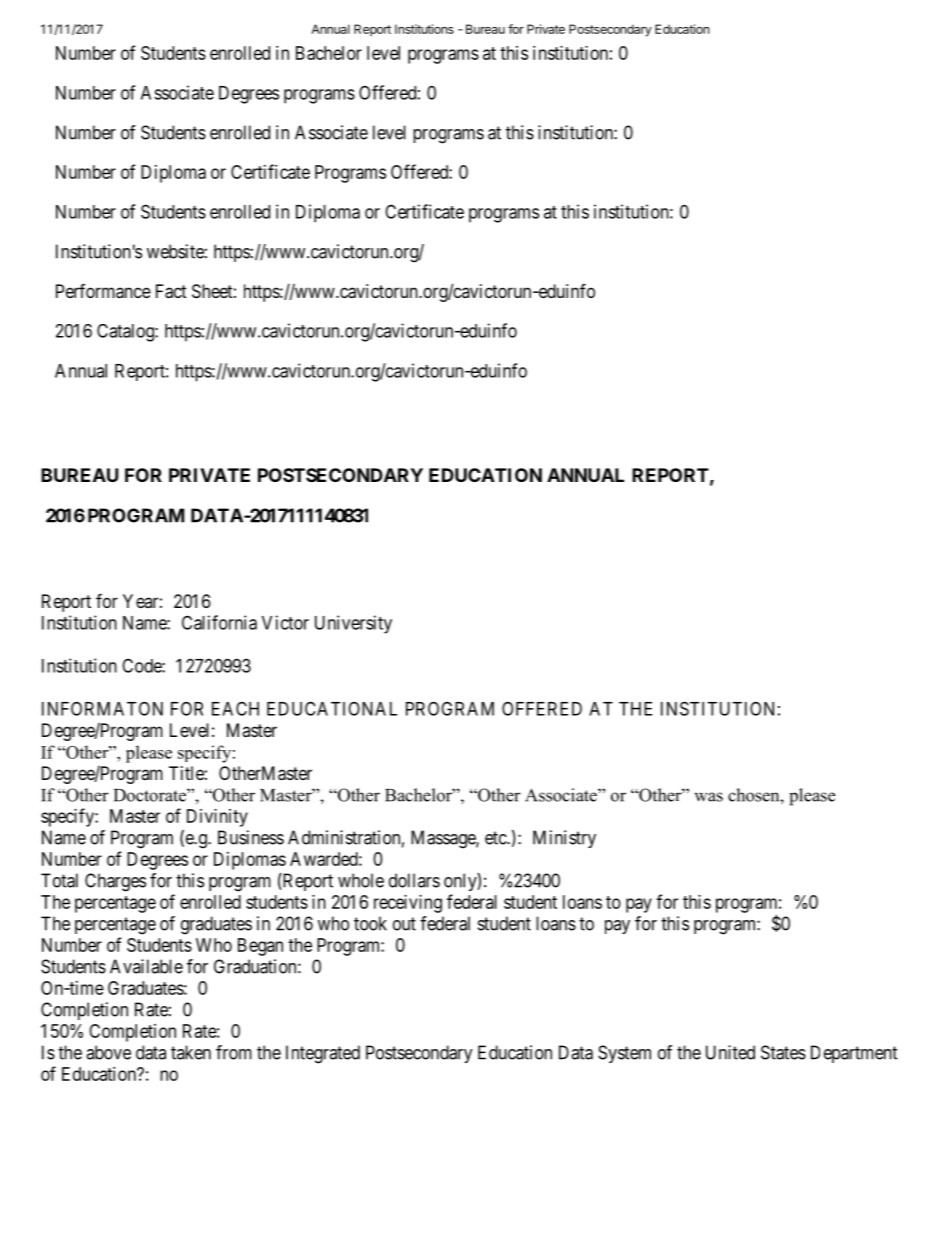 The image size is (952, 1233). Describe the element at coordinates (708, 797) in the screenshot. I see `was` at that location.
